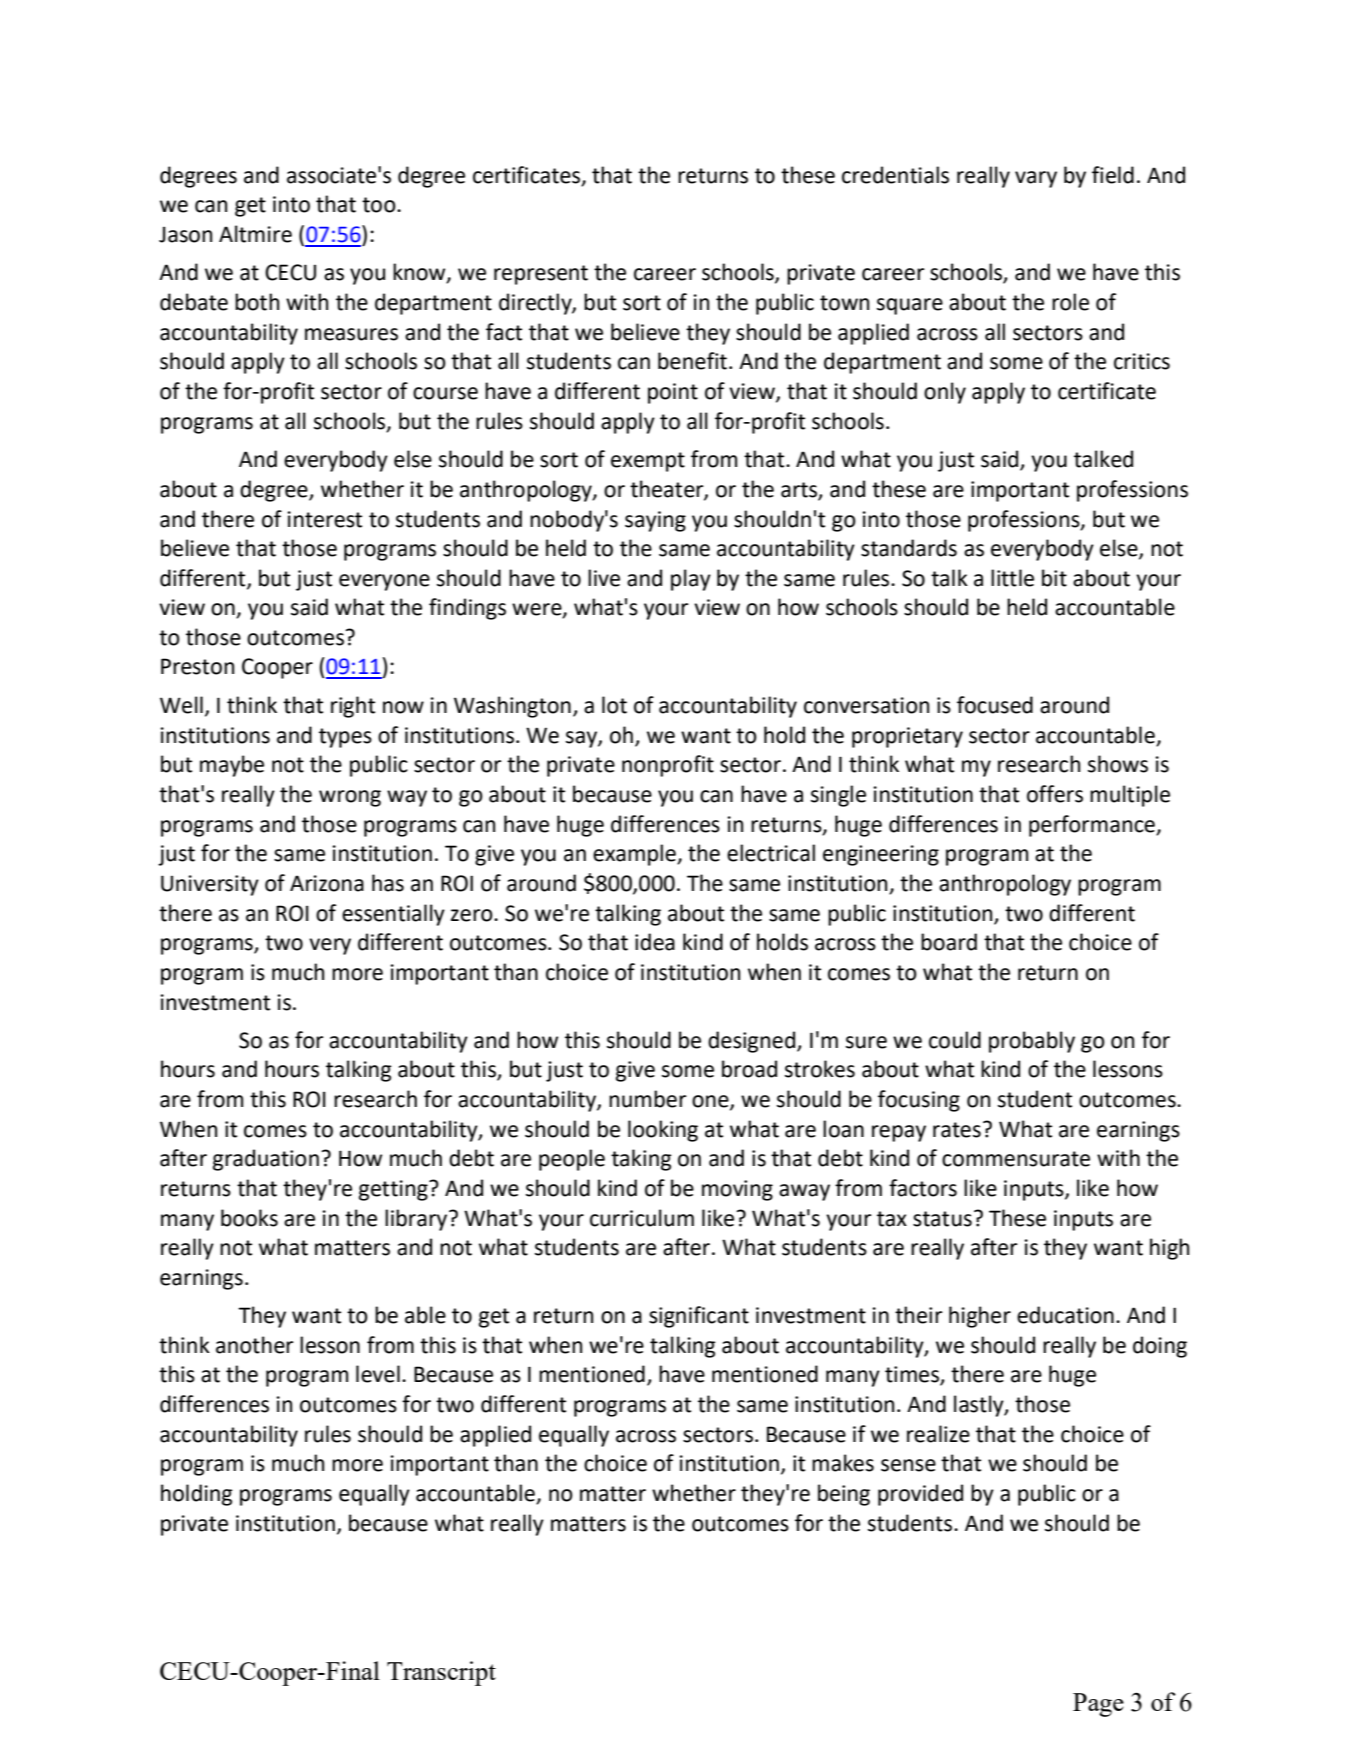 Image resolution: width=1351 pixels, height=1748 pixels. Describe the element at coordinates (1036, 179) in the page. I see `vary` at that location.
